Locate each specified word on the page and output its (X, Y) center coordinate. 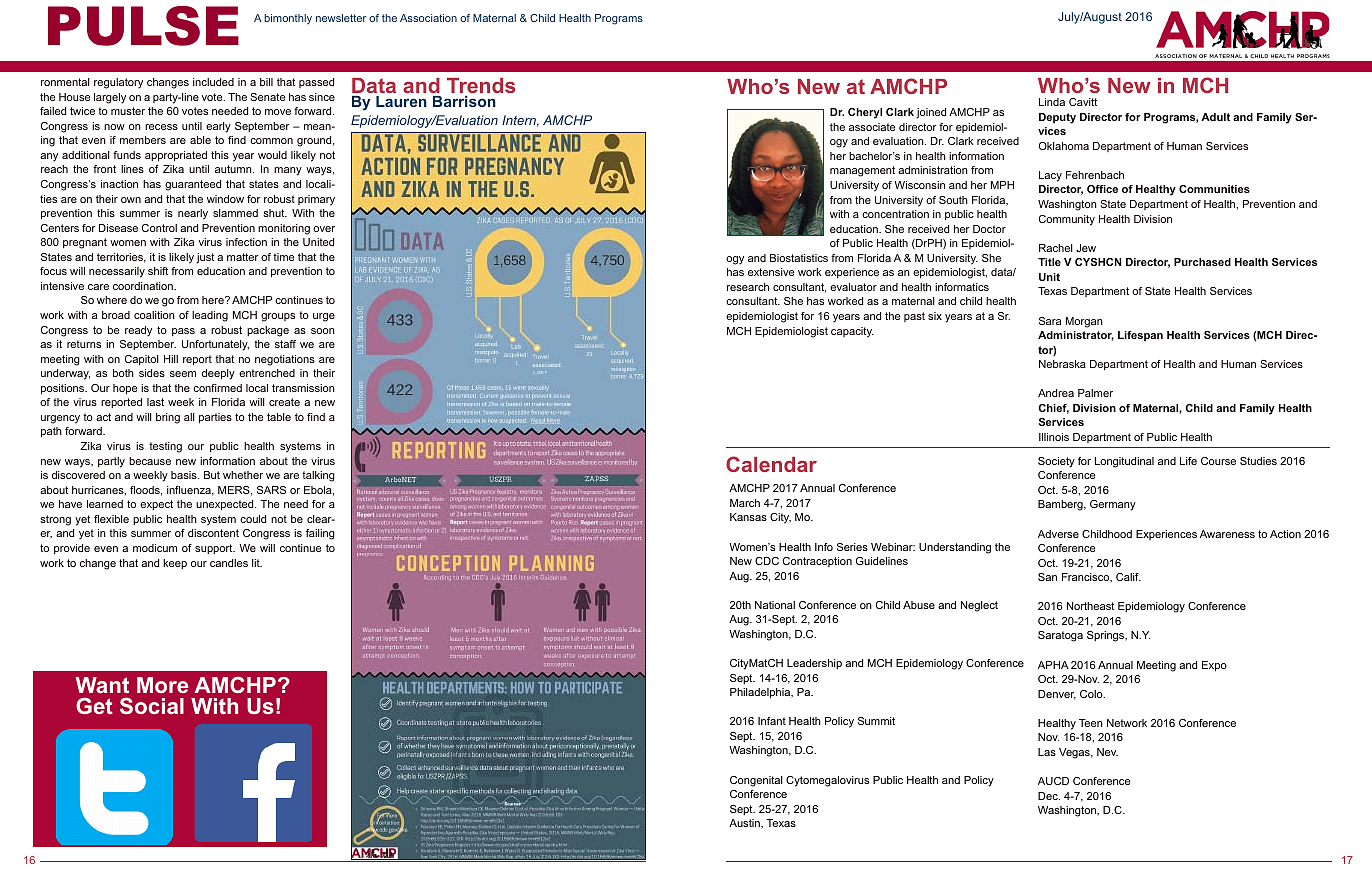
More (163, 685)
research (748, 287)
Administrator (1076, 336)
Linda (1052, 102)
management (862, 171)
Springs (1107, 636)
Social (152, 705)
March (745, 503)
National (775, 605)
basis (185, 475)
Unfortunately (215, 345)
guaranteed (193, 185)
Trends (481, 85)
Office (1102, 189)
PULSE (143, 26)
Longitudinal (1124, 462)
